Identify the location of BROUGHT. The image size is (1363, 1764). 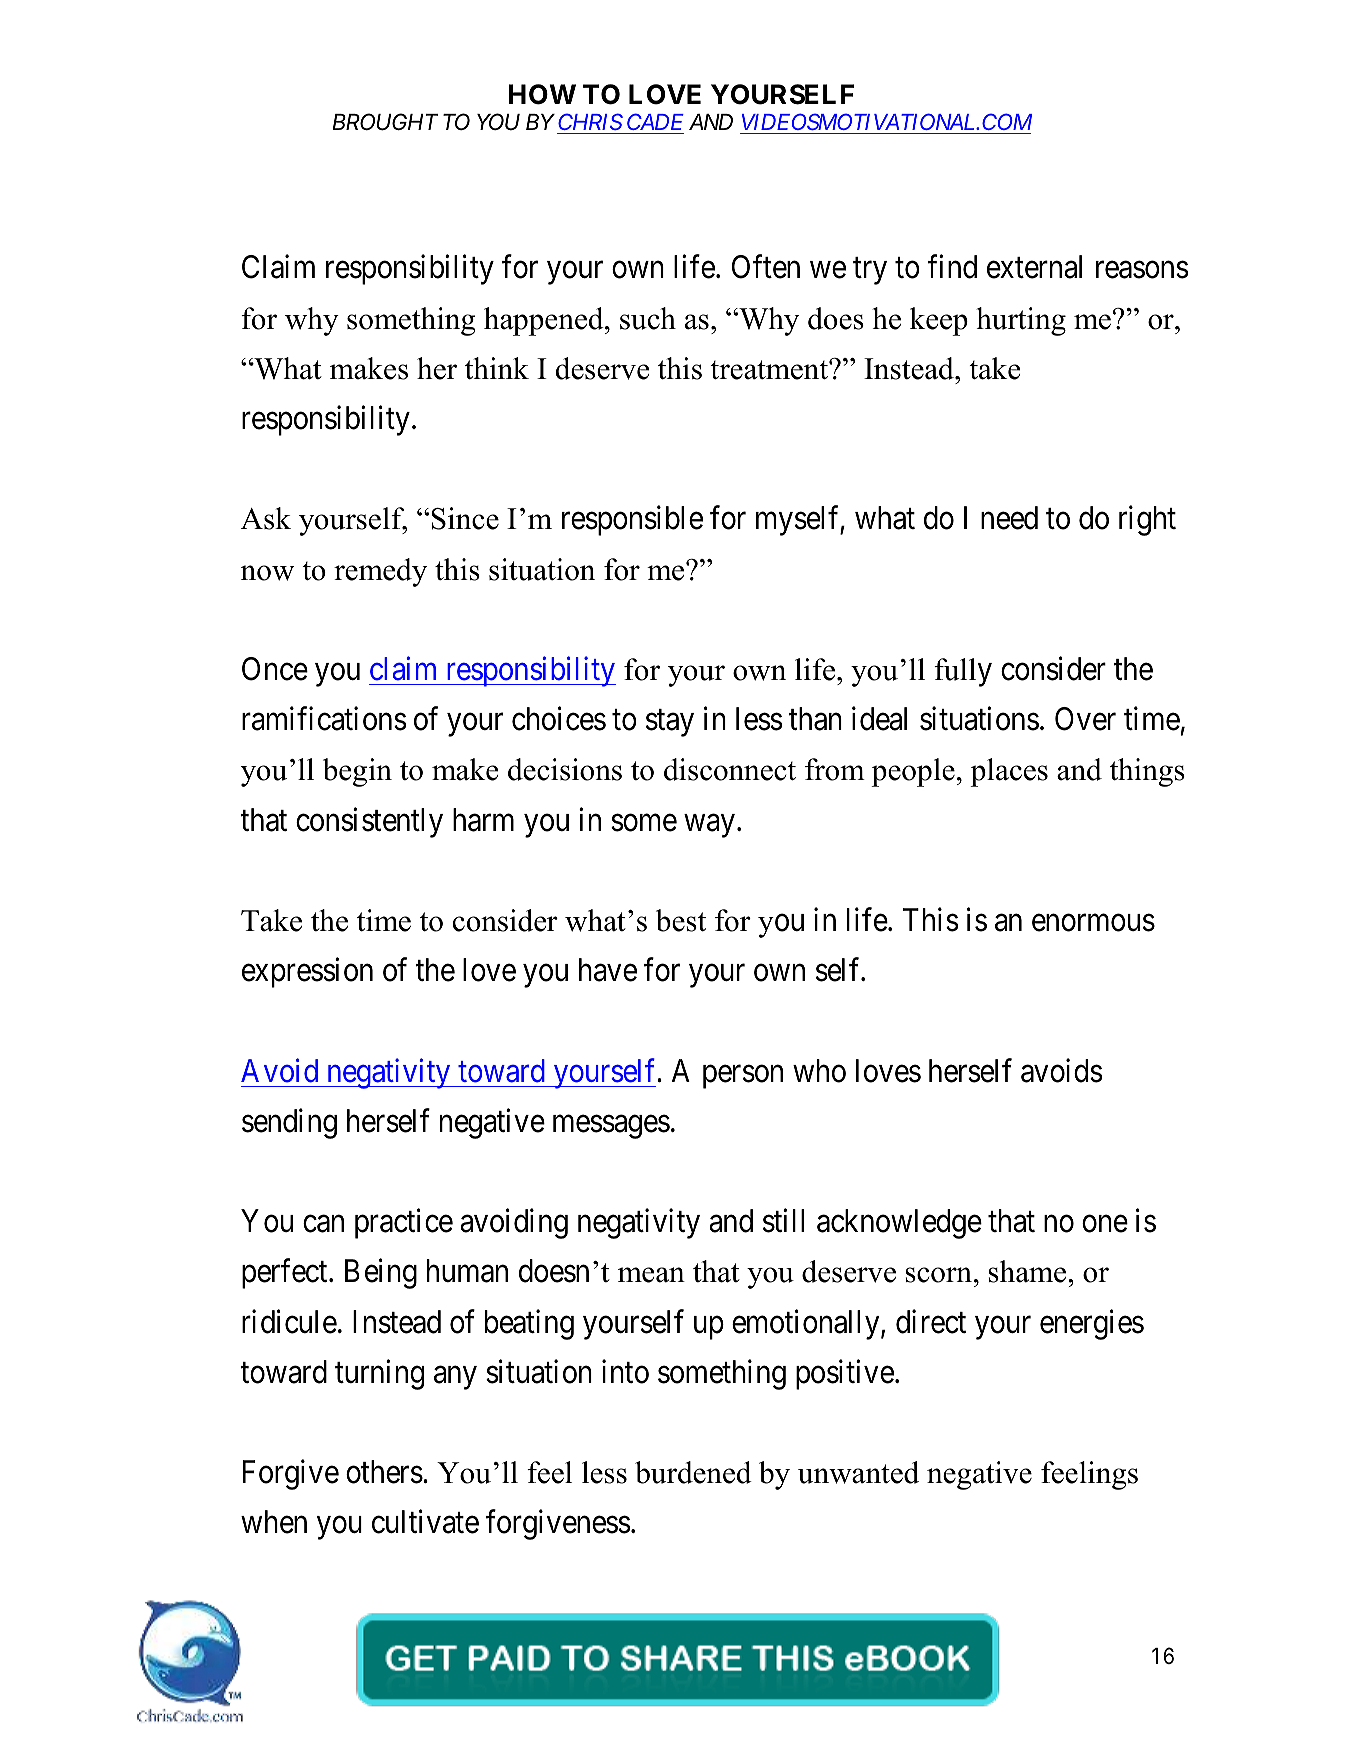
(385, 122).
